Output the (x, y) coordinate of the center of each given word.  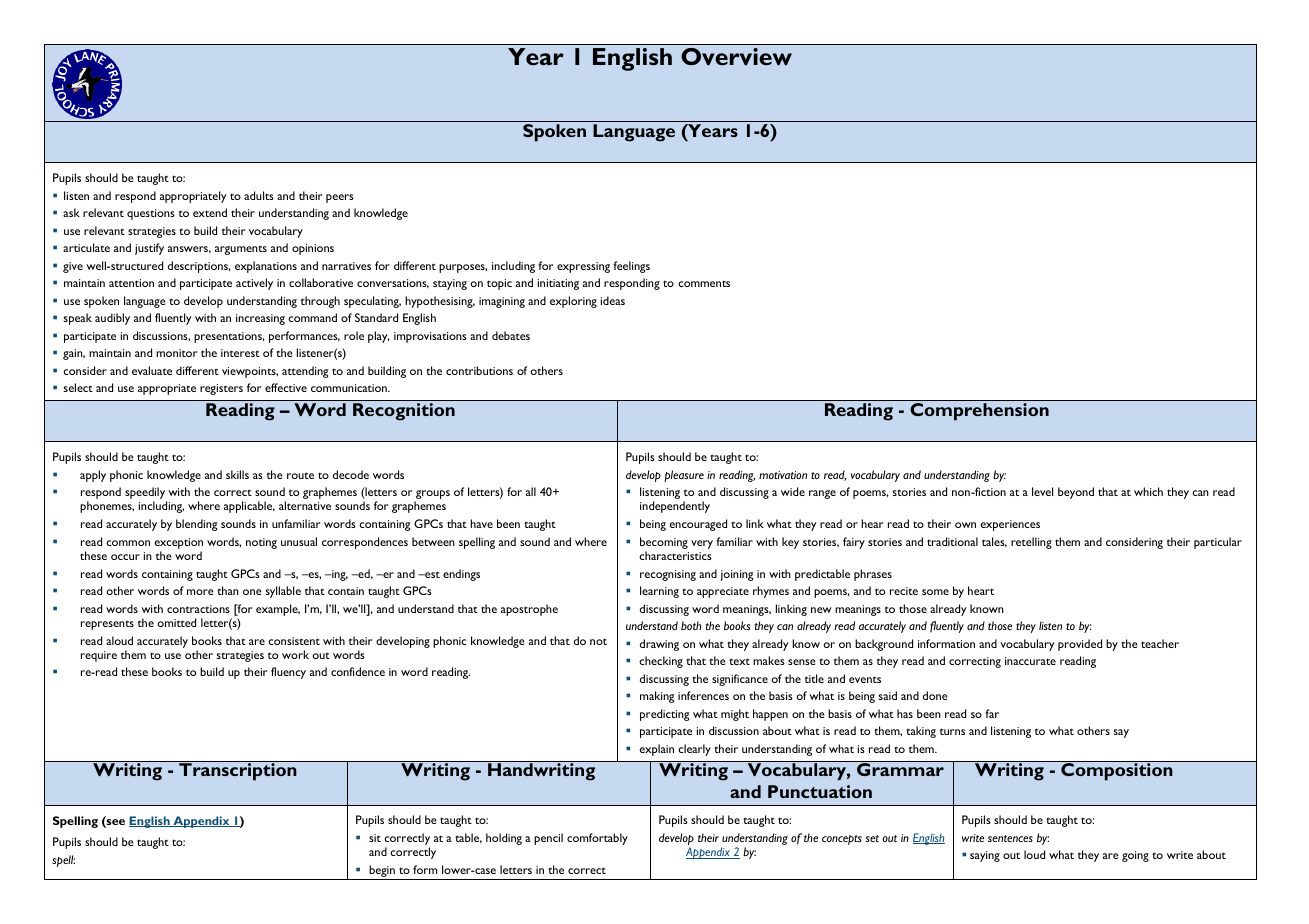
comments (704, 283)
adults (259, 195)
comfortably (597, 839)
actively (254, 284)
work (295, 654)
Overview (736, 56)
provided (1080, 645)
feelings (631, 267)
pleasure (684, 476)
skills (237, 474)
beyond (1076, 493)
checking (661, 662)
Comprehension (979, 412)
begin (382, 872)
